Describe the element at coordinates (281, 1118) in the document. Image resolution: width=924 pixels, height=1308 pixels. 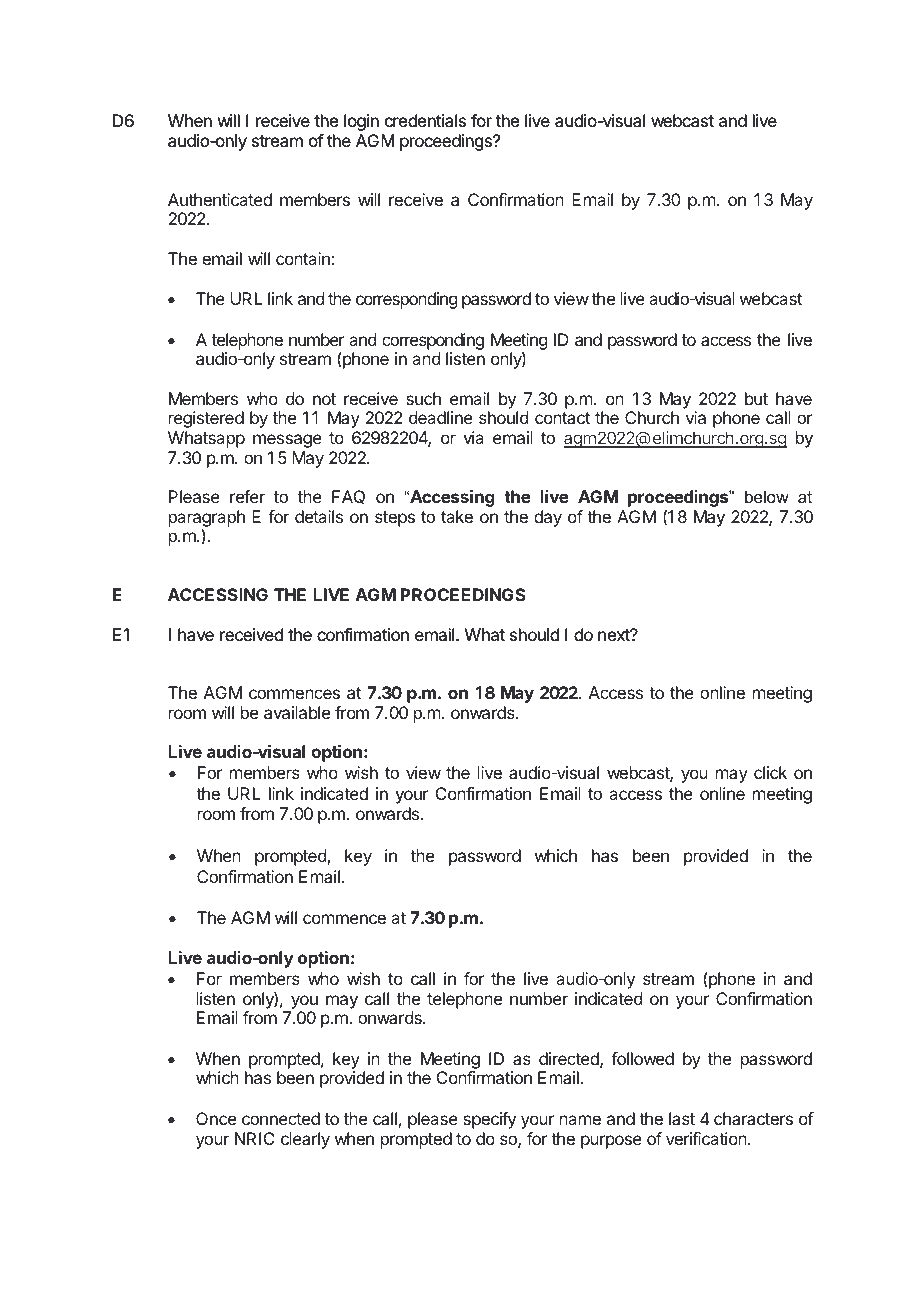
I see `connected` at that location.
